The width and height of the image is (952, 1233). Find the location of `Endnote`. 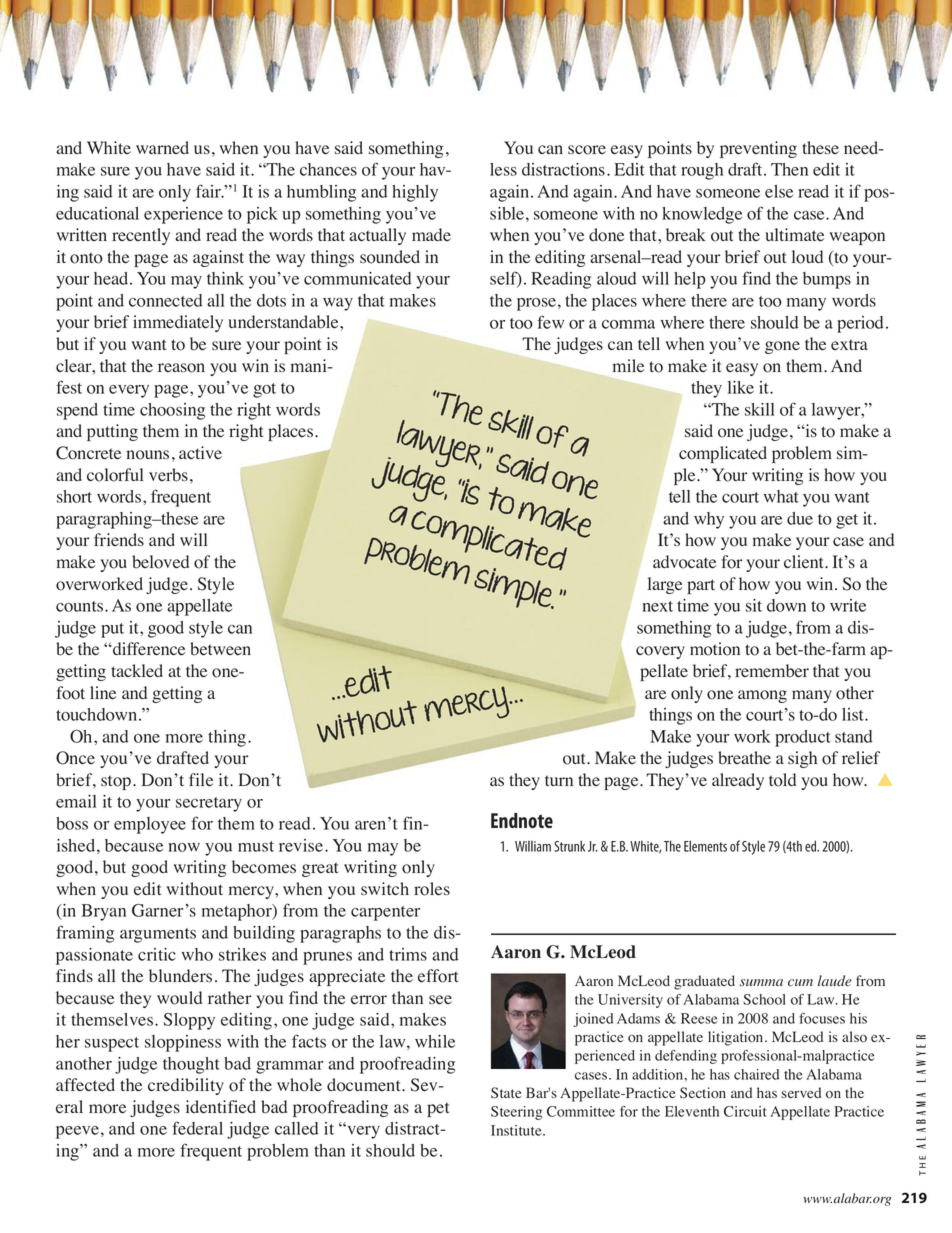

Endnote is located at coordinates (522, 820).
